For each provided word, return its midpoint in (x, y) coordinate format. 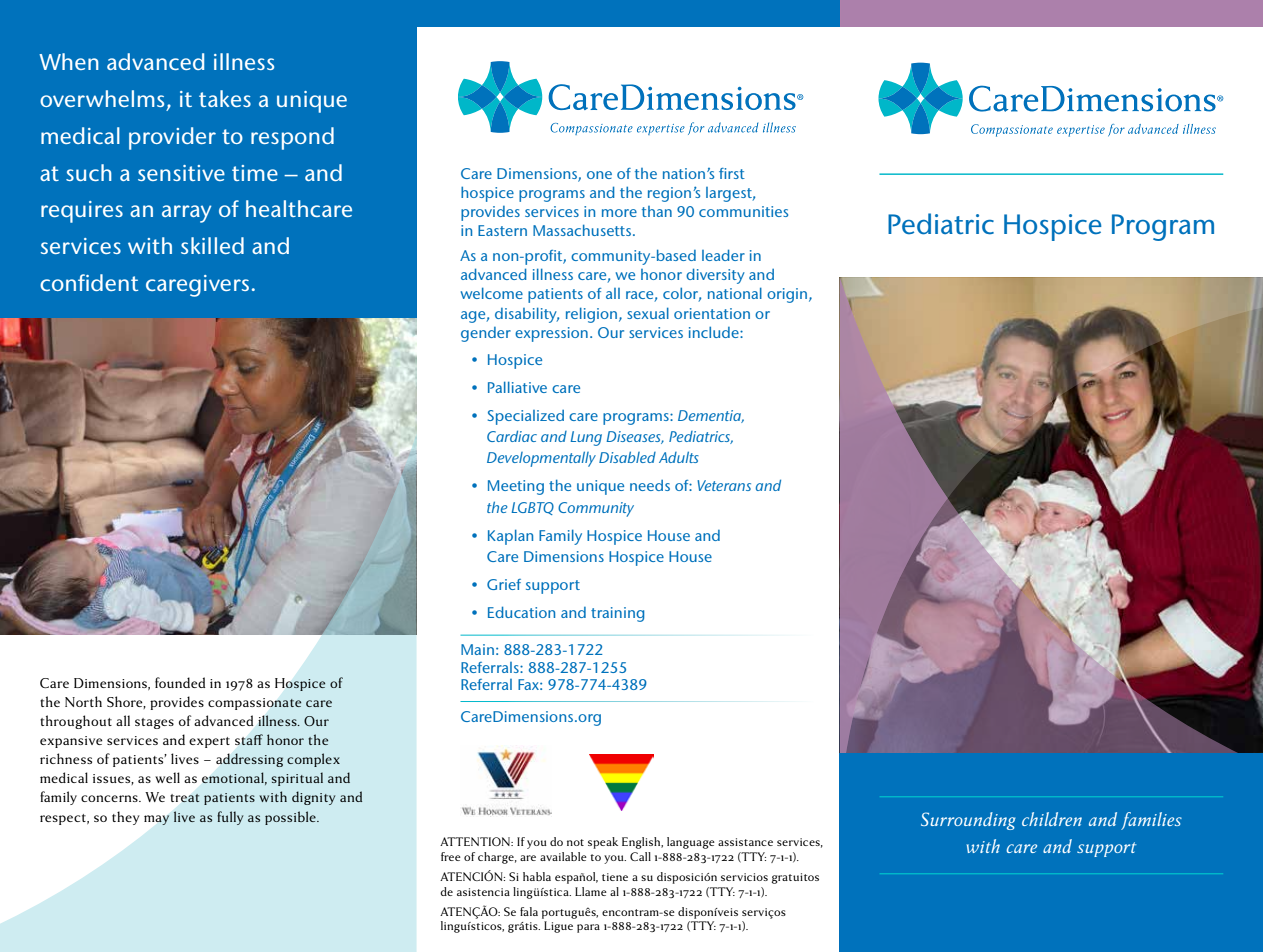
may (157, 820)
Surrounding (968, 821)
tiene (615, 877)
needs (650, 485)
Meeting (516, 487)
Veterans (724, 485)
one (599, 175)
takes (225, 98)
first (732, 173)
